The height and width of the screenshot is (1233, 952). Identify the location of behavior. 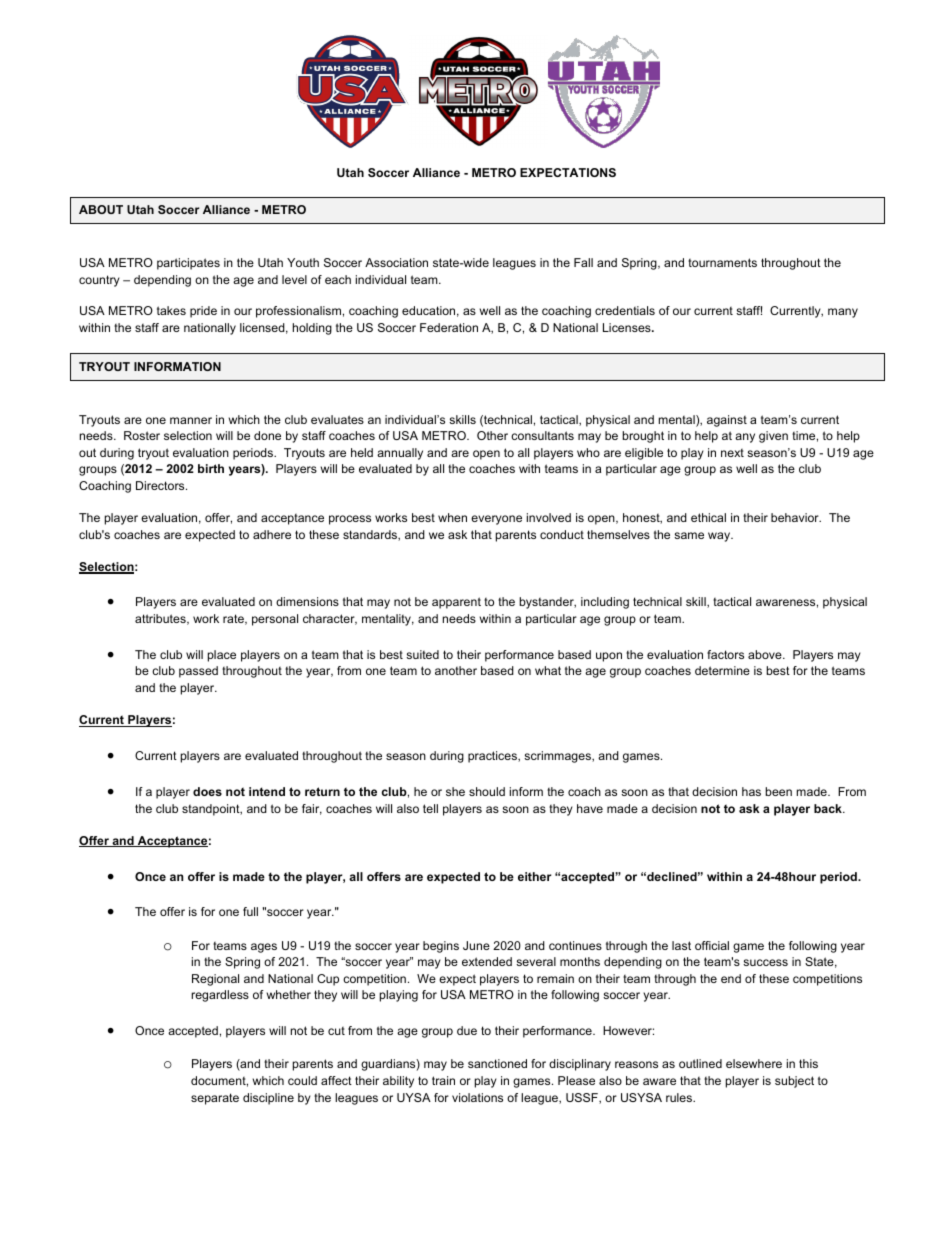
(796, 517).
